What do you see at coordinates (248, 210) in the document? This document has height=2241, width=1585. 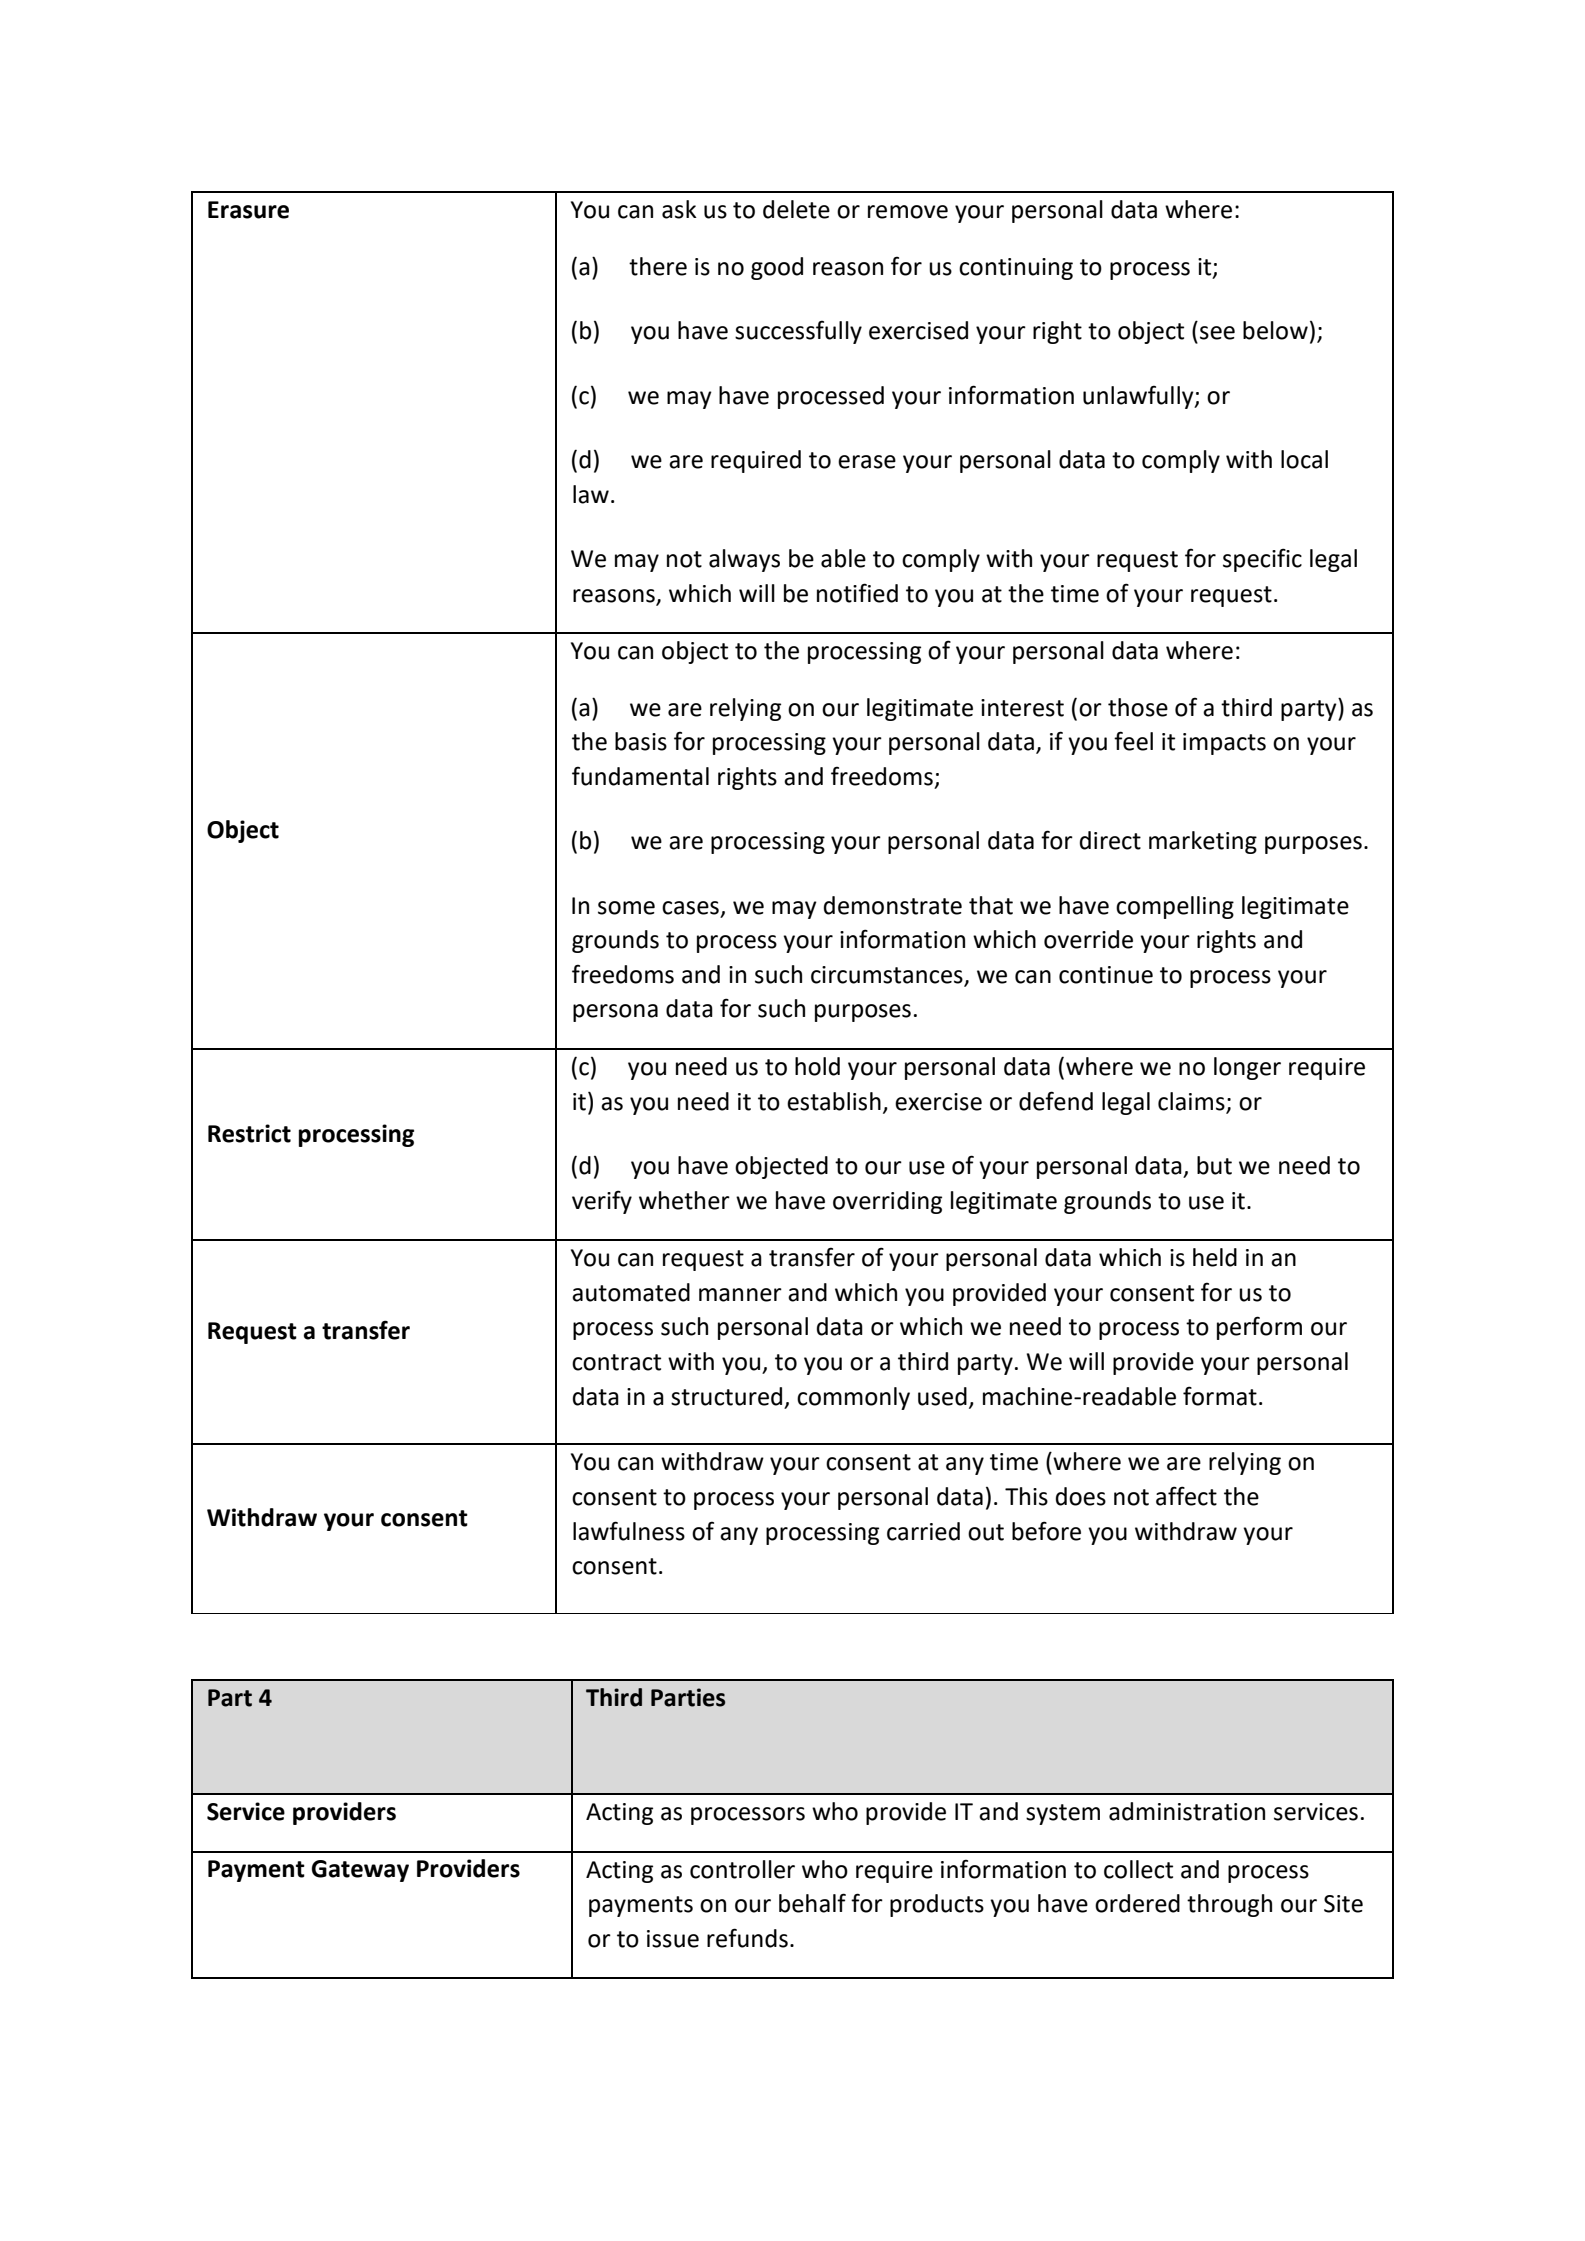 I see `Erasure` at bounding box center [248, 210].
